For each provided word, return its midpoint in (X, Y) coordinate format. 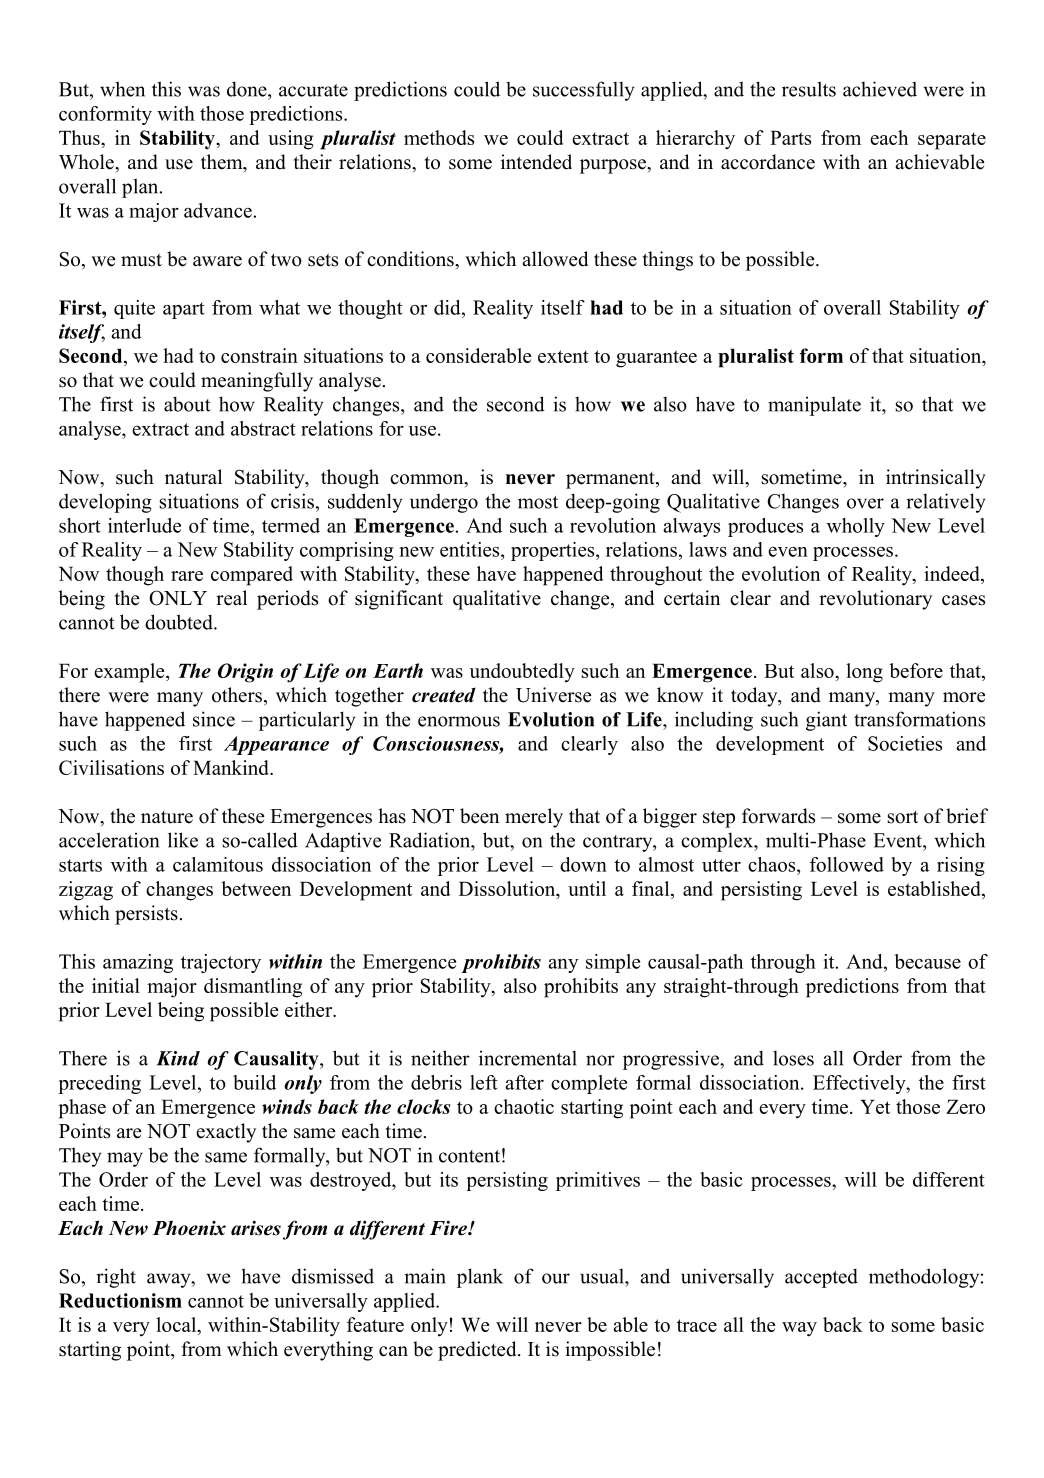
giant (826, 721)
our (556, 1278)
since (214, 719)
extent (563, 356)
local (177, 1326)
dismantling (253, 988)
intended (536, 162)
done (248, 89)
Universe (553, 695)
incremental (528, 1058)
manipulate (814, 406)
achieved (880, 89)
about (187, 404)
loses (793, 1058)
